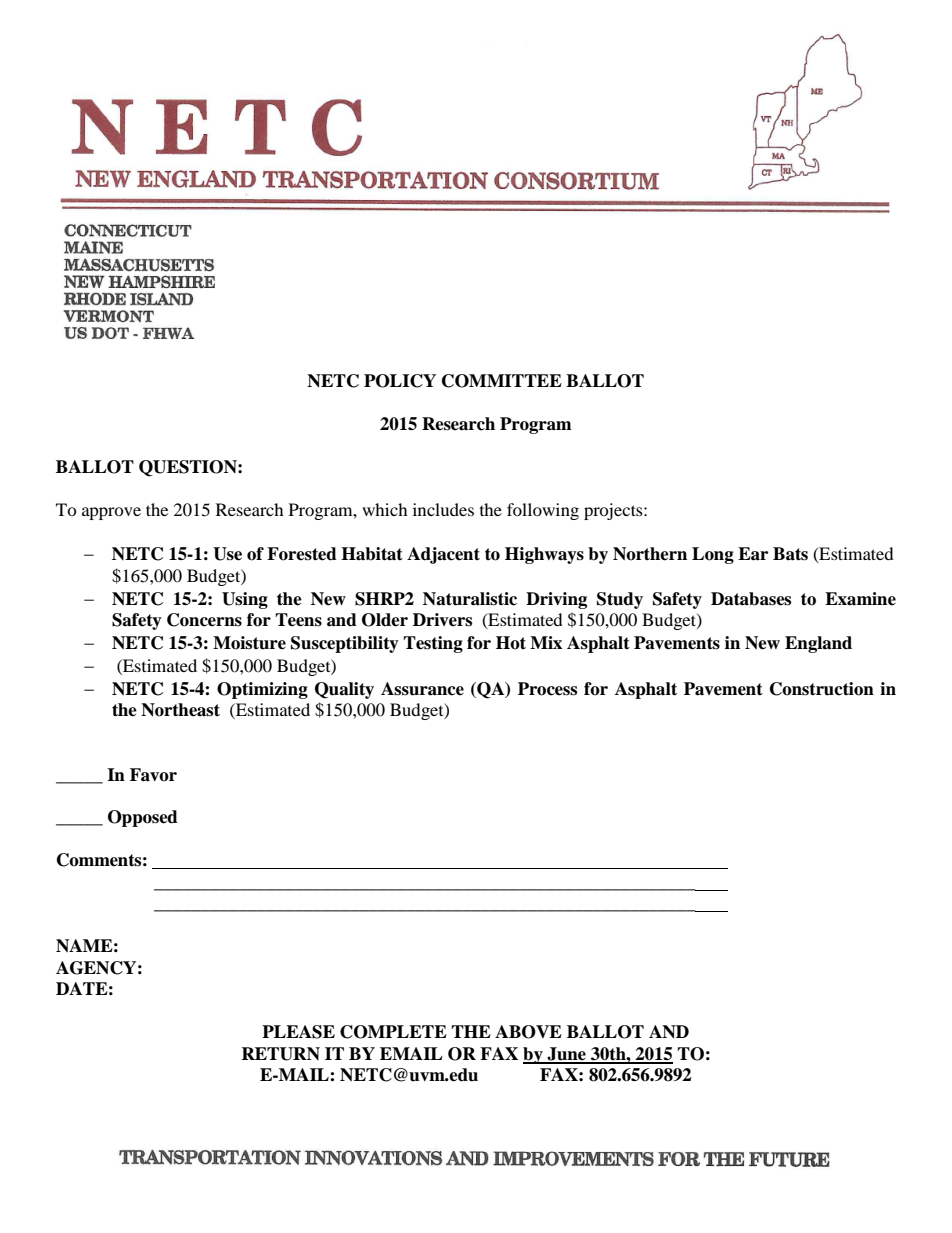 The width and height of the screenshot is (952, 1233). What do you see at coordinates (227, 554) in the screenshot?
I see `Use` at bounding box center [227, 554].
